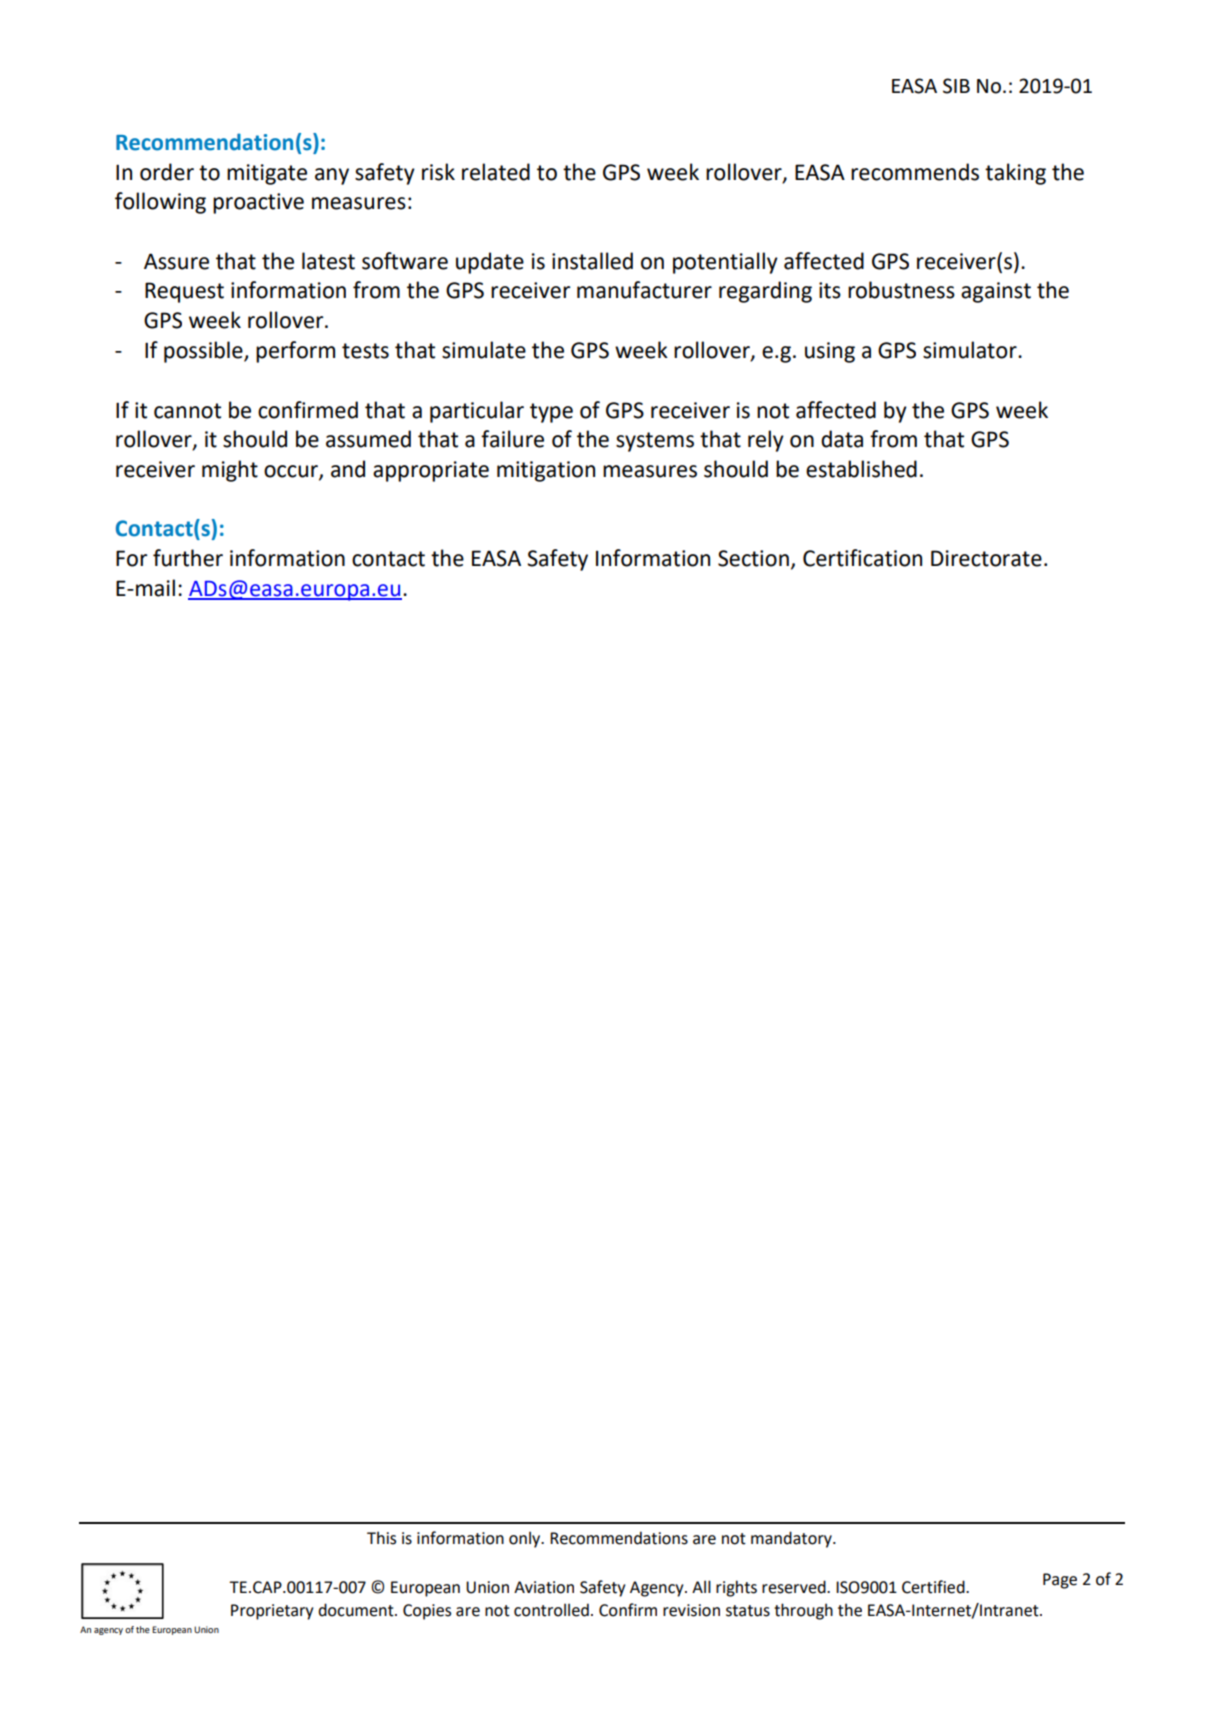 The image size is (1208, 1709). Describe the element at coordinates (986, 558) in the document. I see `Directorate` at that location.
